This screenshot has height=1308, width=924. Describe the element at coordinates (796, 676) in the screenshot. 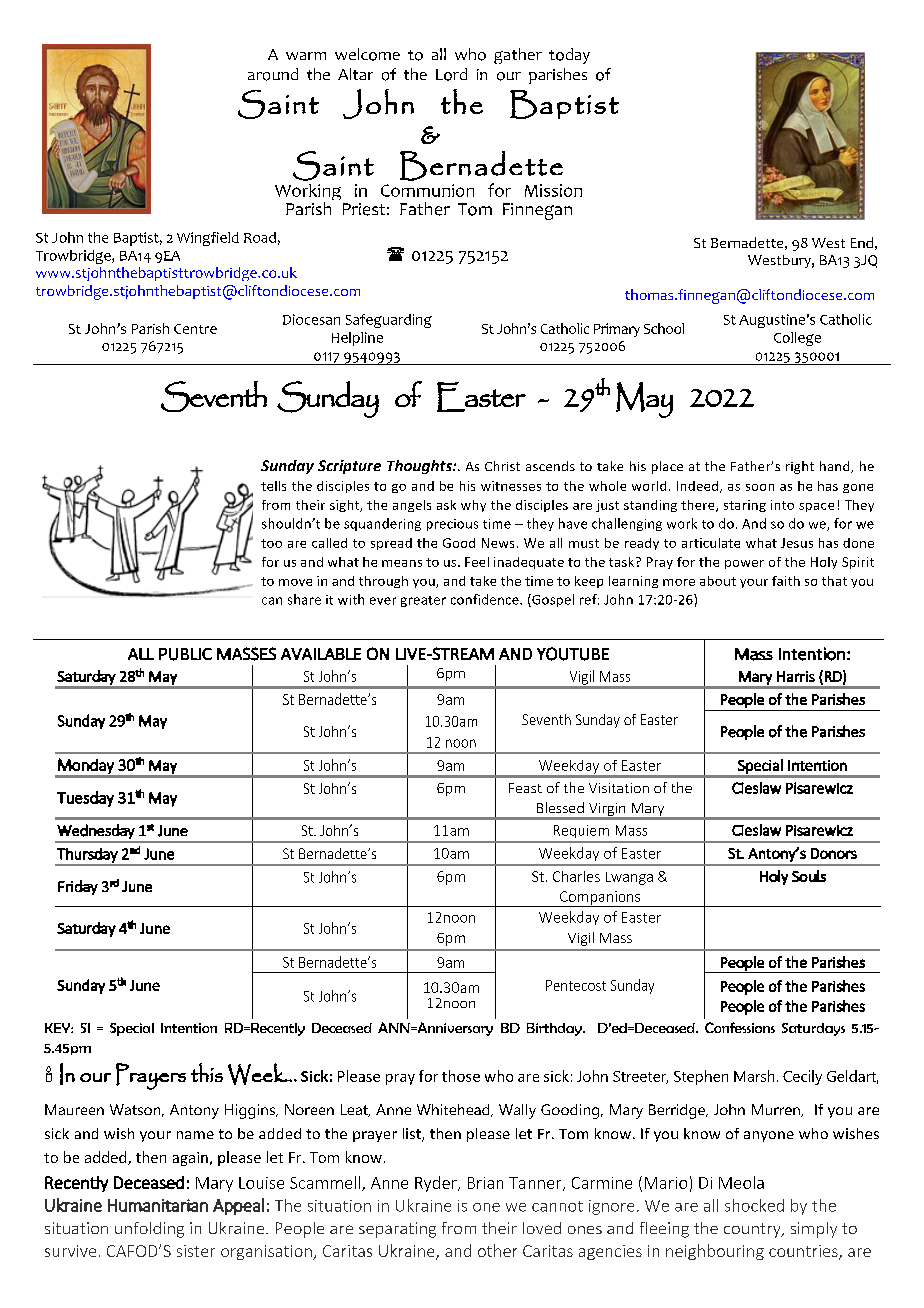

I see `Harris` at that location.
